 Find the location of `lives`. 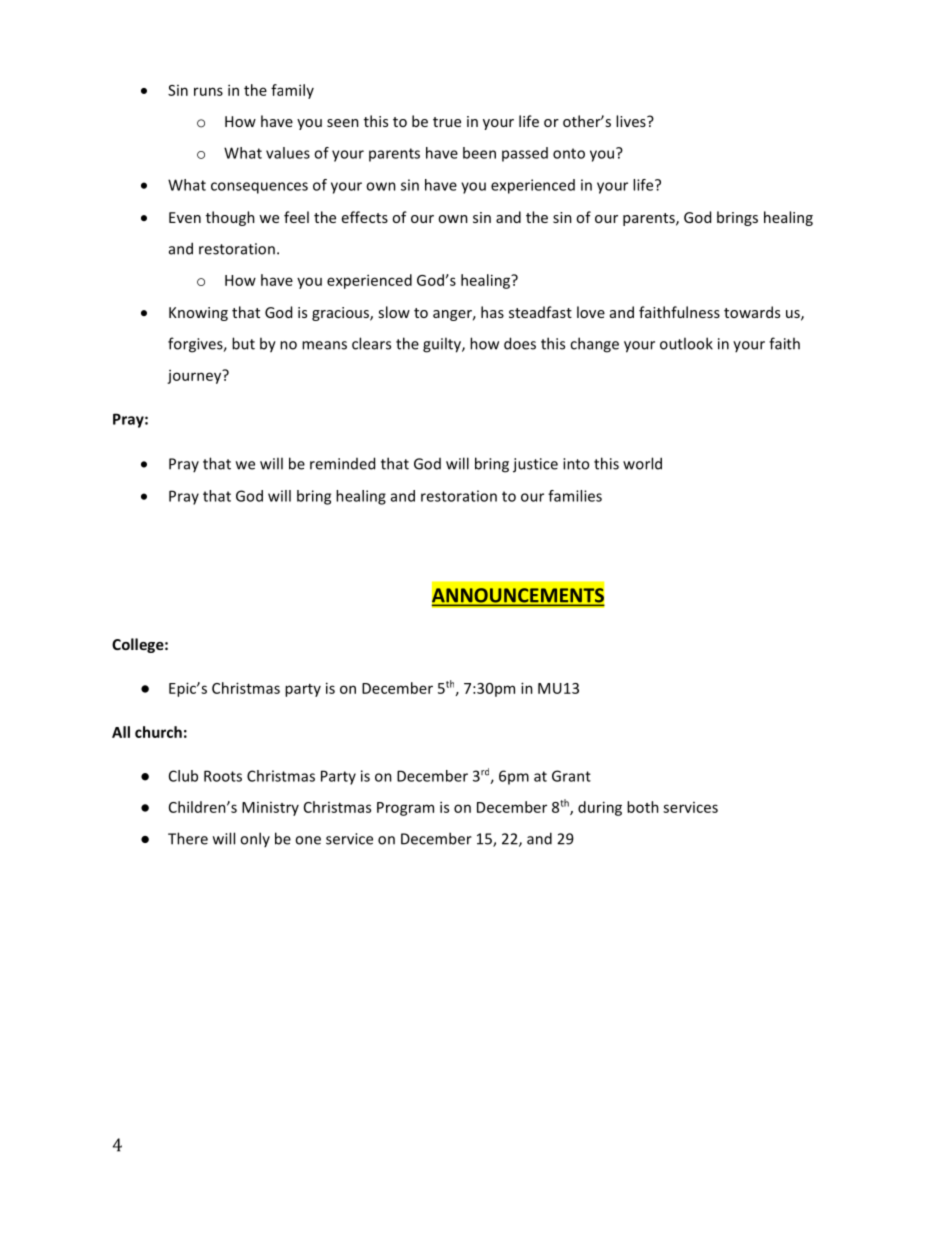

lives is located at coordinates (632, 121).
